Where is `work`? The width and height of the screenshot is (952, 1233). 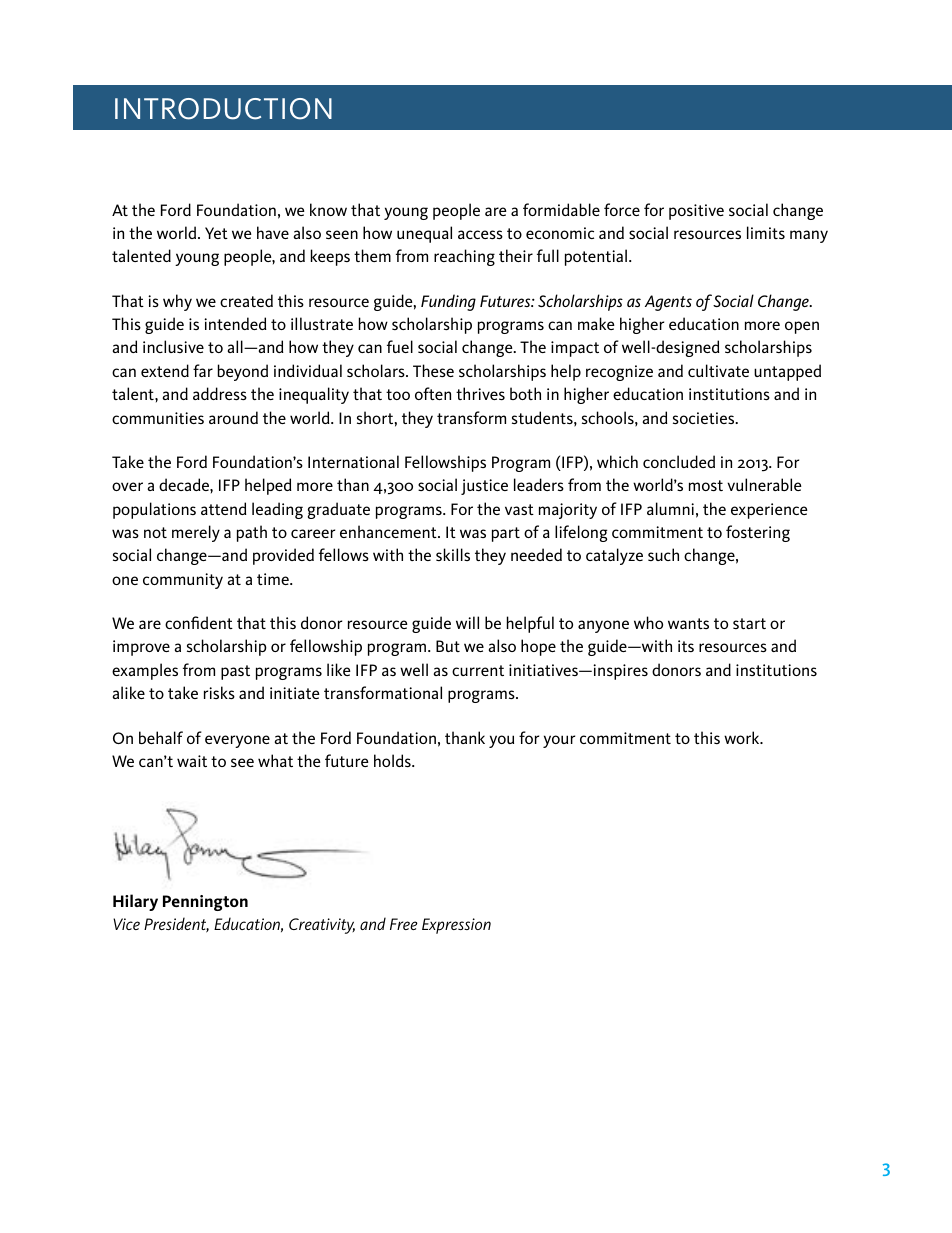
work is located at coordinates (743, 737).
